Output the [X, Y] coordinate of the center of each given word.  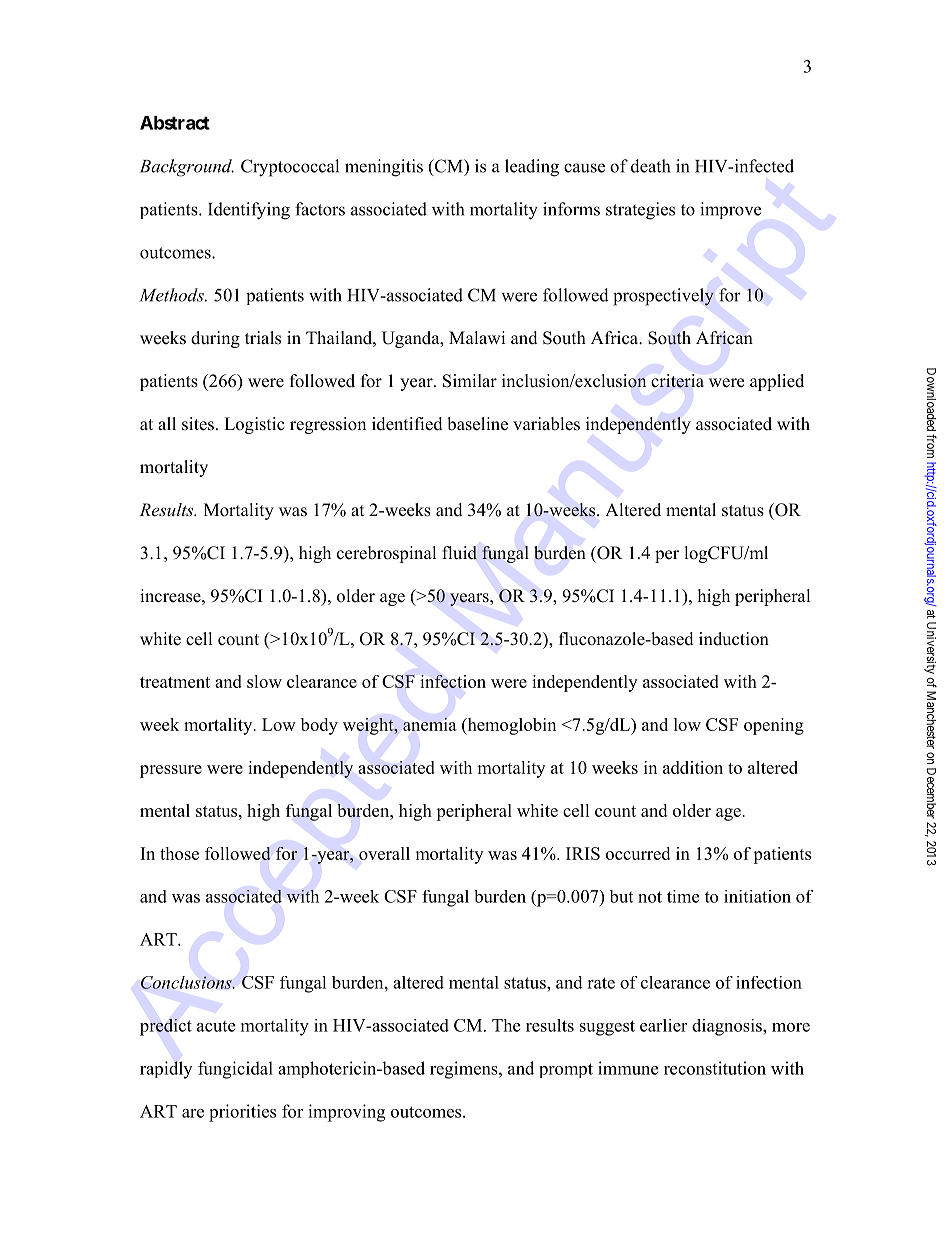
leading [532, 168]
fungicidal [235, 1070]
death [650, 166]
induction [734, 639]
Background [187, 168]
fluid [459, 553]
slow [264, 681]
